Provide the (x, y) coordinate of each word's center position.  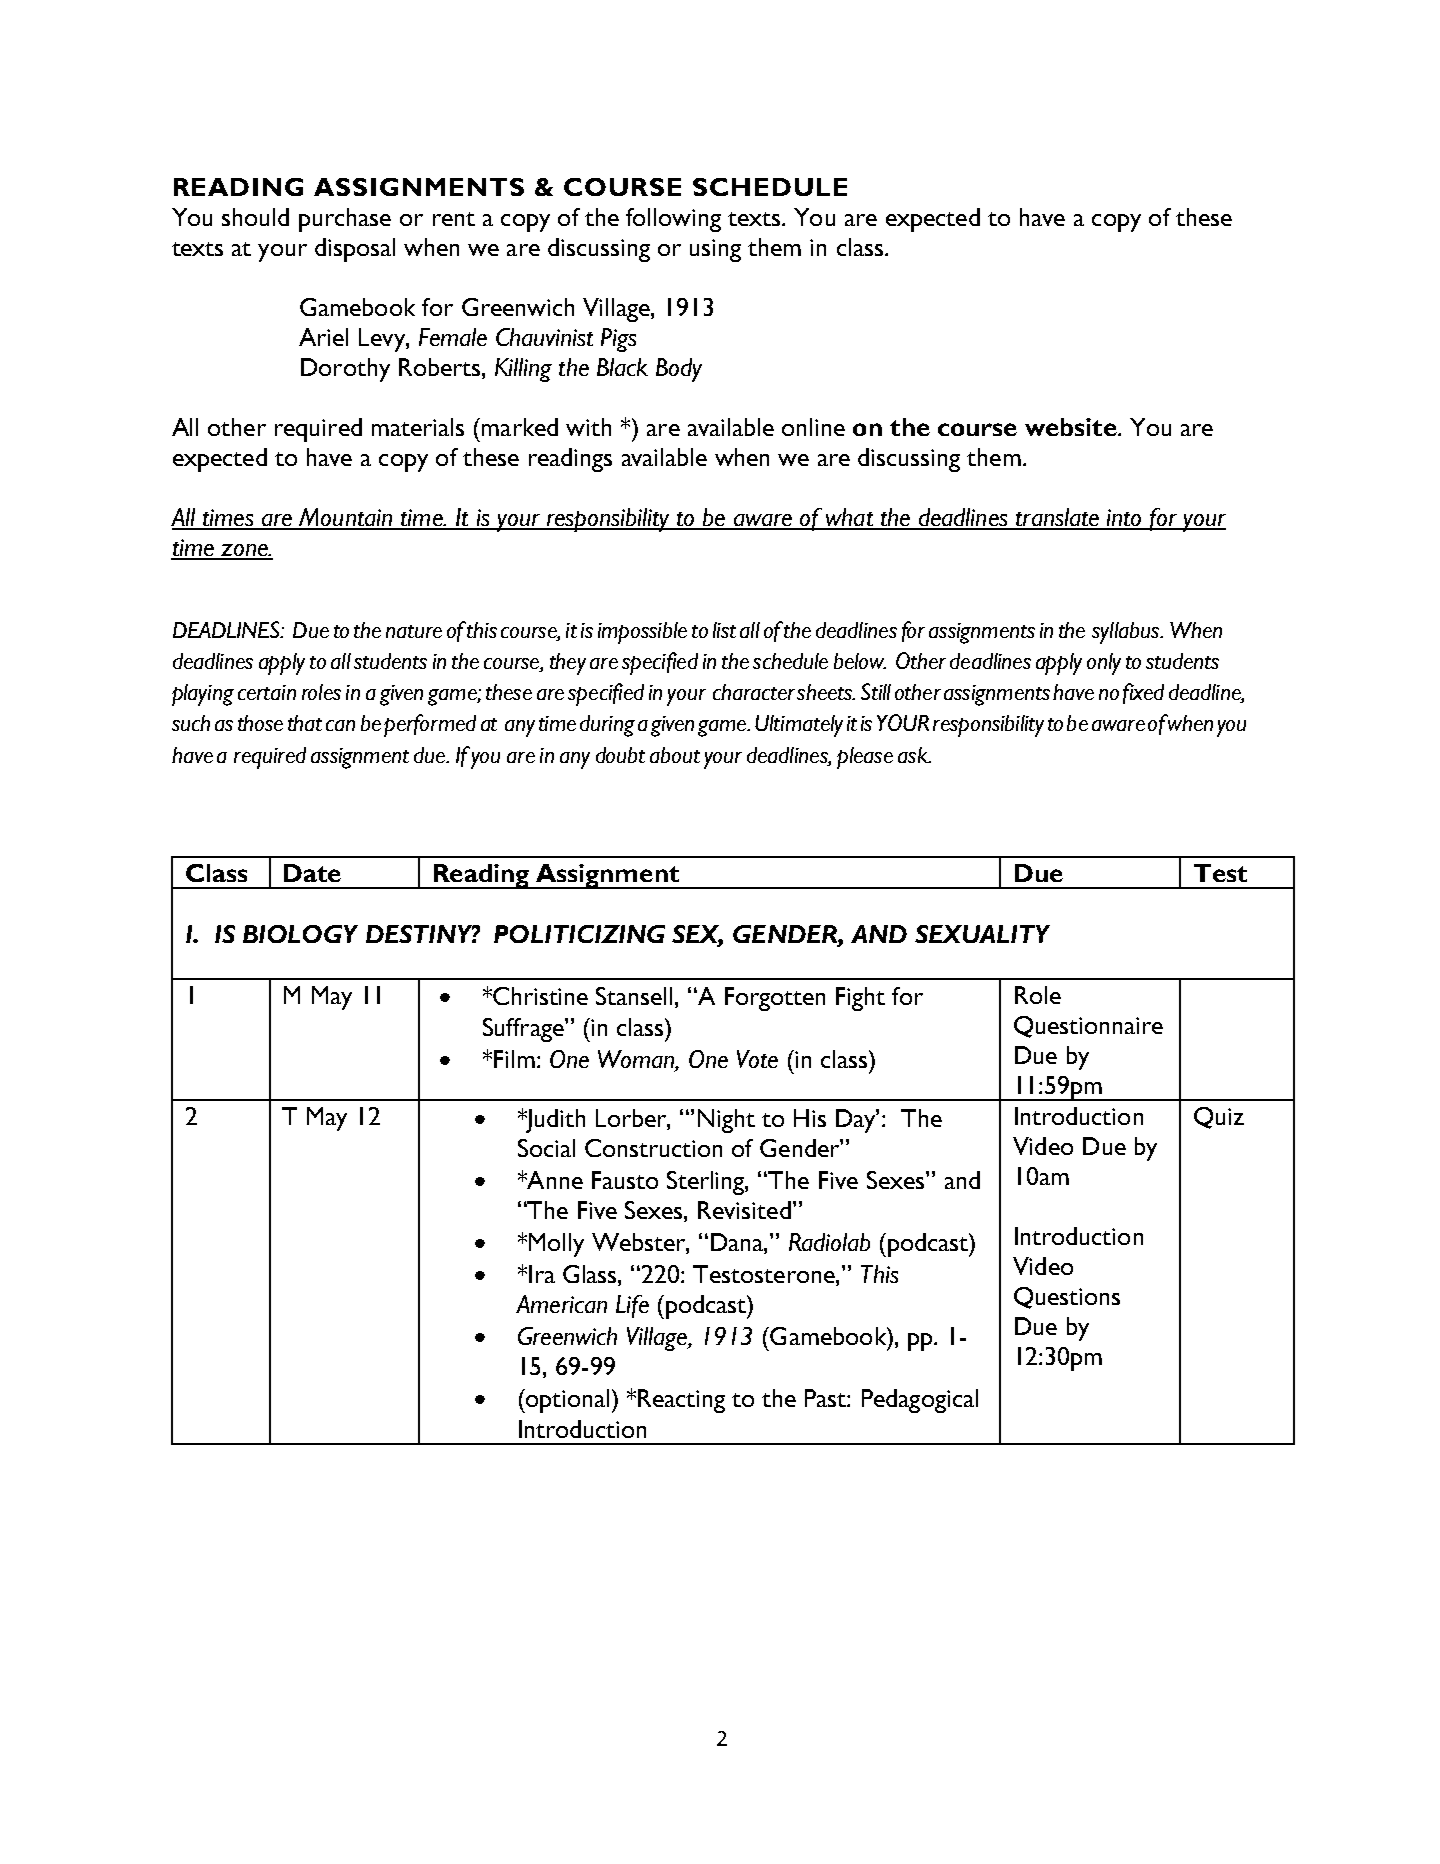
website (1072, 427)
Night (726, 1121)
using (715, 250)
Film (514, 1059)
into (1124, 519)
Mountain (346, 518)
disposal (355, 250)
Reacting (681, 1401)
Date (312, 873)
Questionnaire (1088, 1027)
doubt (620, 755)
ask (914, 755)
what (849, 518)
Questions (1067, 1298)
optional (566, 1401)
